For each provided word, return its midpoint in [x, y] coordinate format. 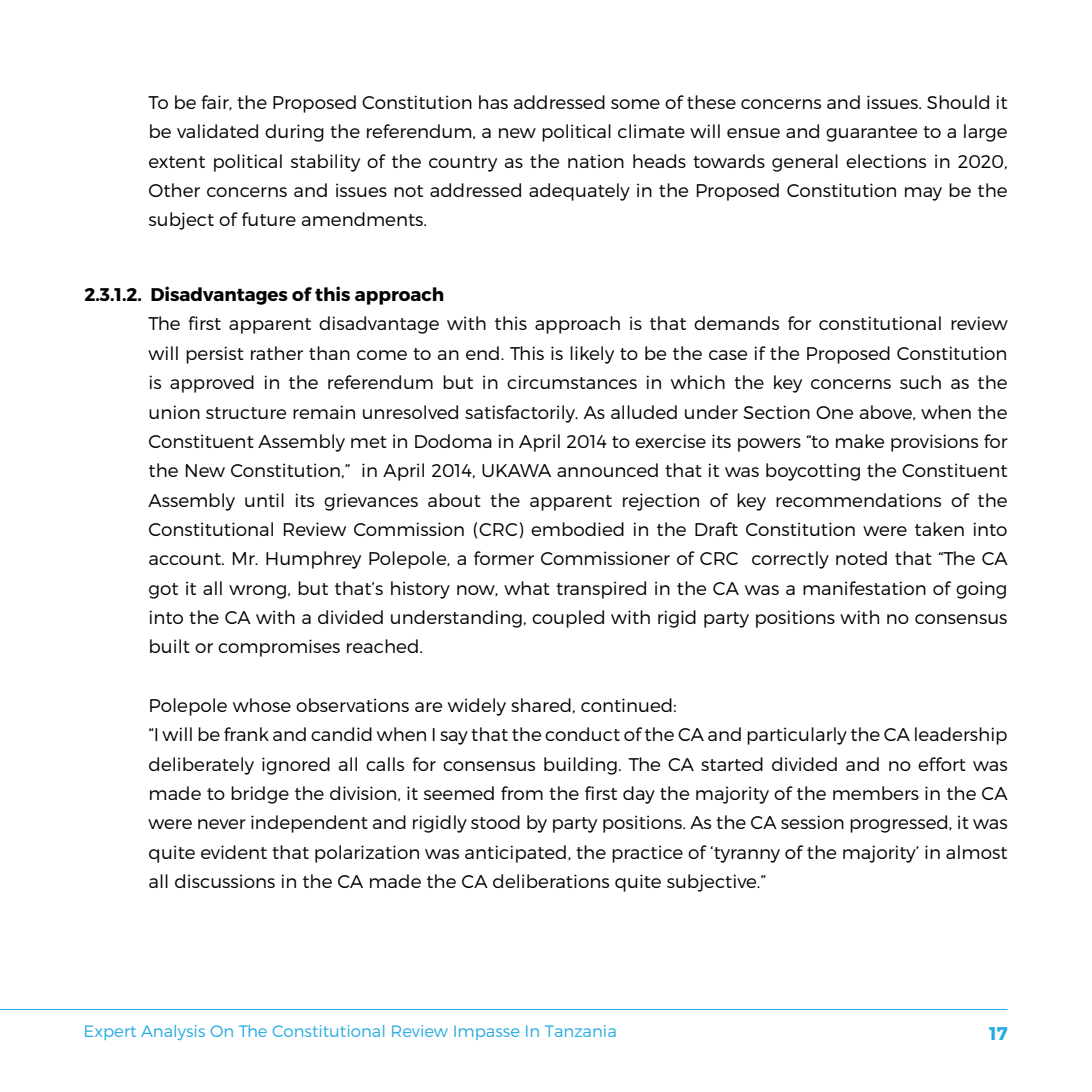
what [527, 588]
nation [596, 161]
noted [861, 558]
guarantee [871, 134]
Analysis [173, 1032]
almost [976, 852]
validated [217, 131]
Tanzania [580, 1031]
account [186, 559]
